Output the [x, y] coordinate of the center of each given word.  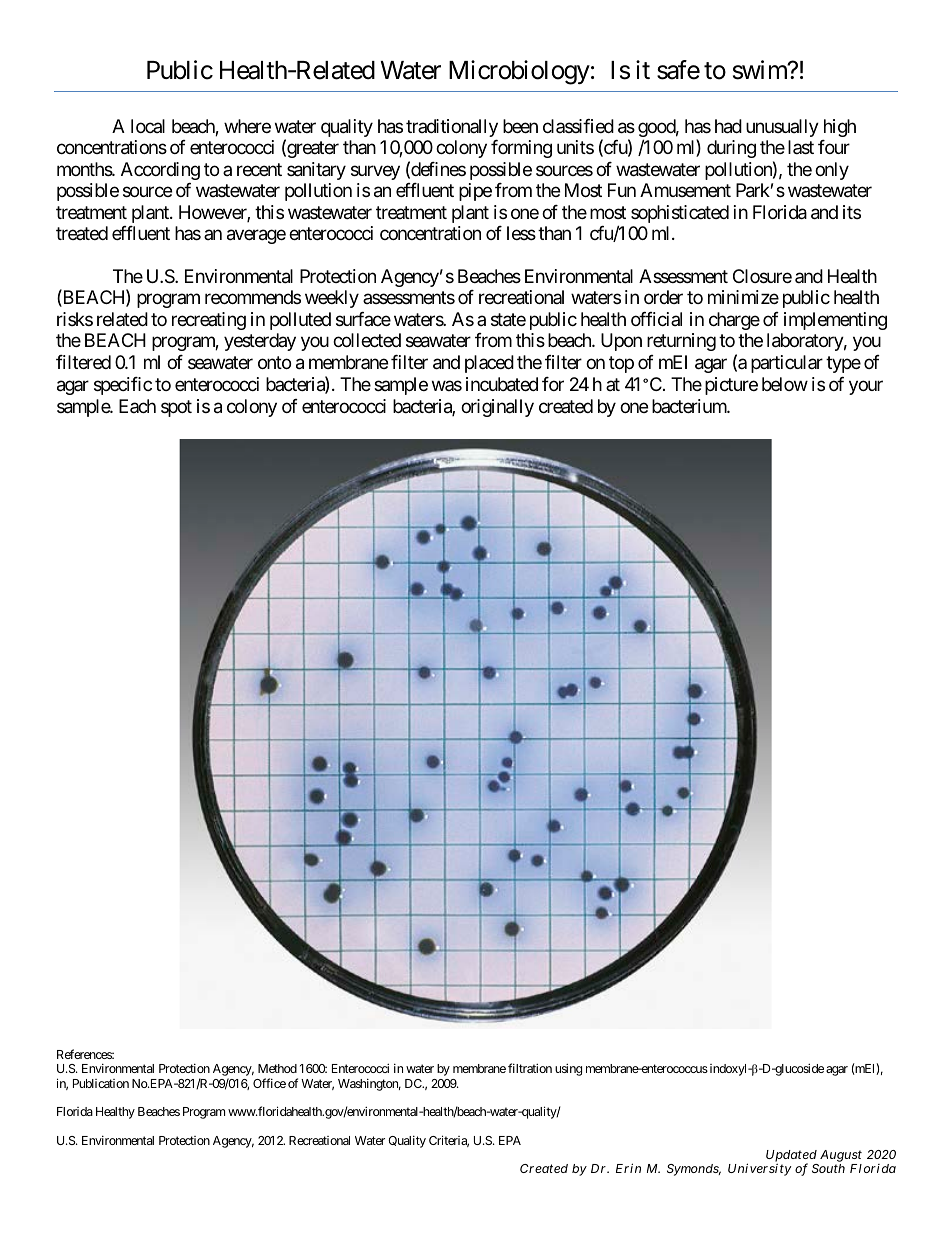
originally [497, 408]
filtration [530, 1068]
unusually [782, 128]
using [568, 1069]
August [840, 1157]
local [148, 126]
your [866, 387]
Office [269, 1083]
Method [277, 1068]
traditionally [452, 128]
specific [123, 386]
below [785, 384]
